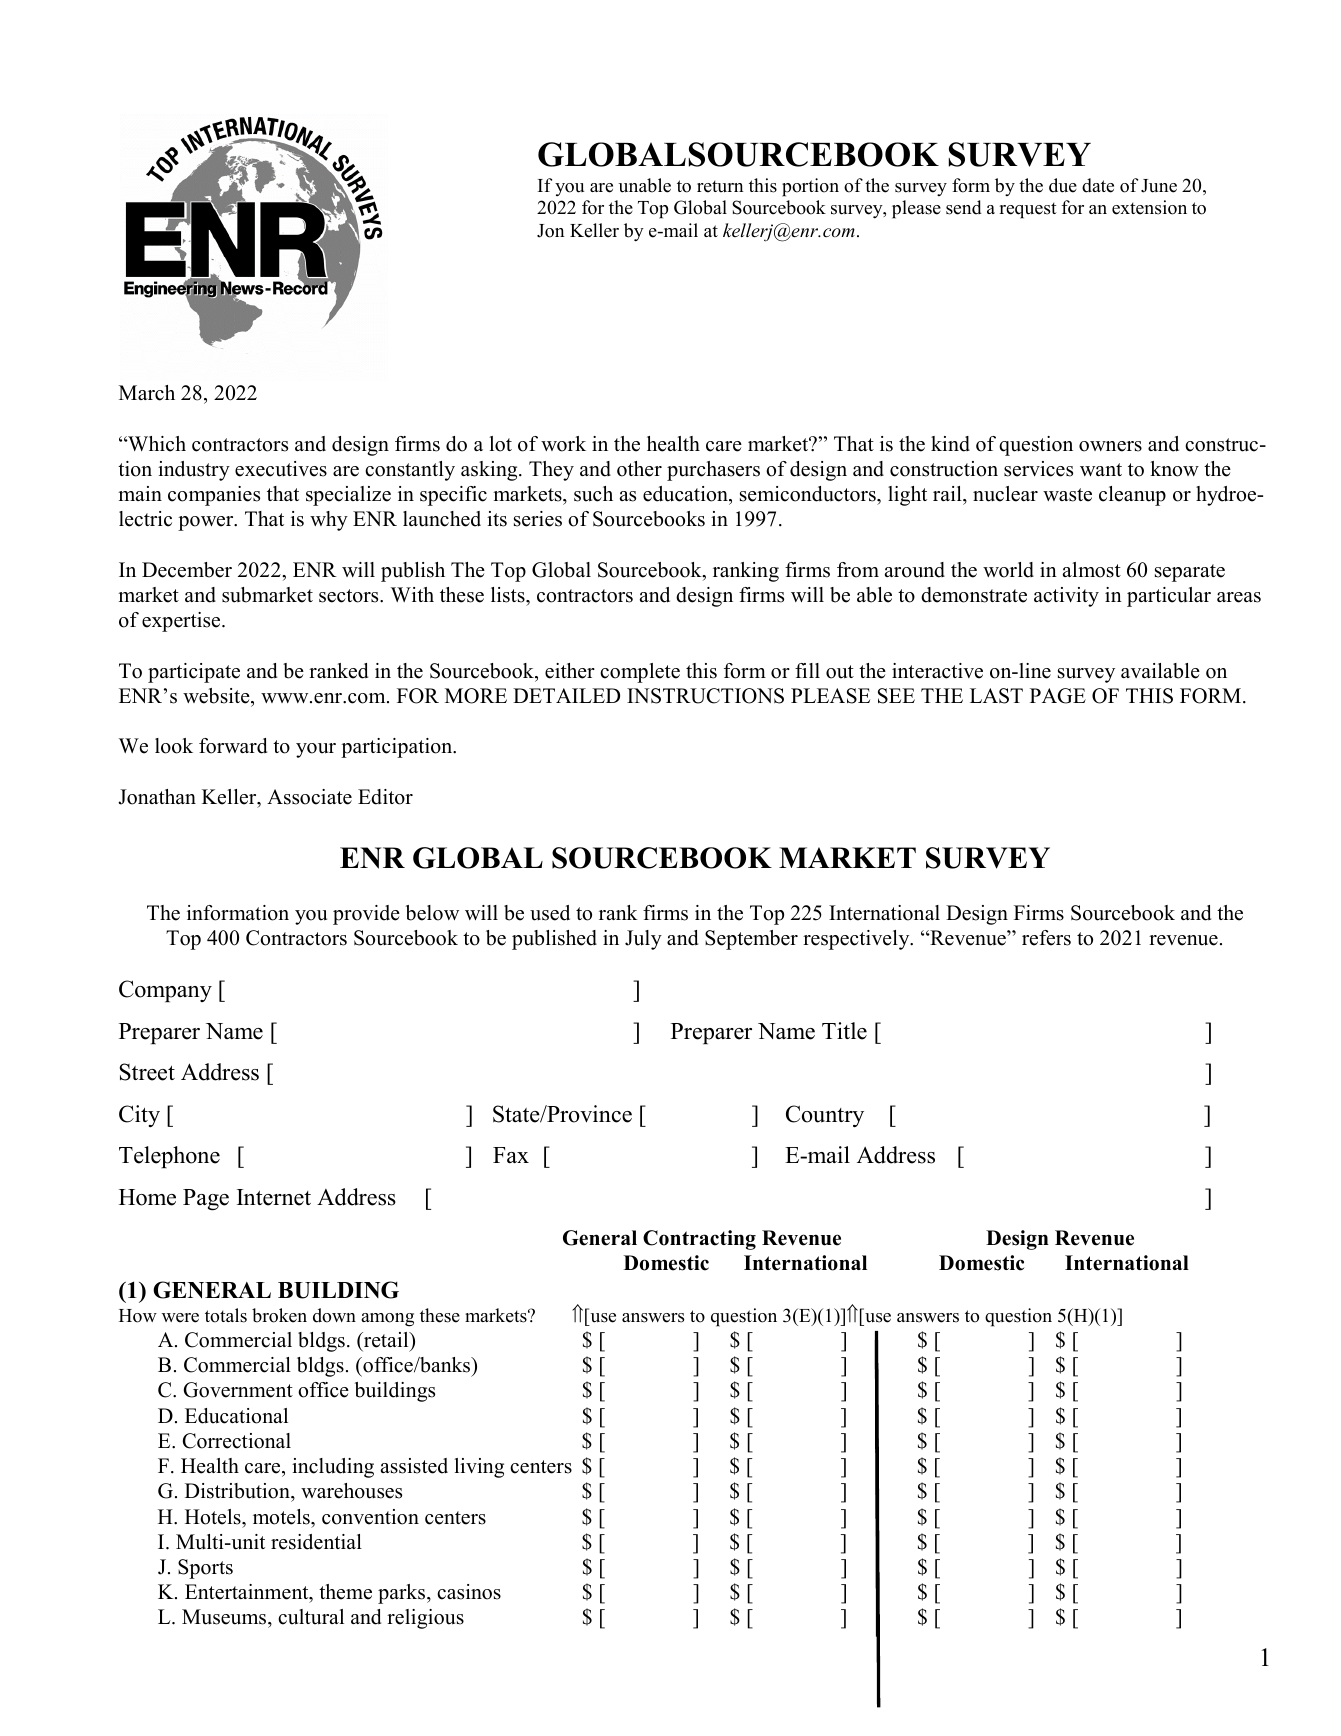 This document has width=1341, height=1736. What do you see at coordinates (469, 1592) in the document?
I see `casinos` at bounding box center [469, 1592].
